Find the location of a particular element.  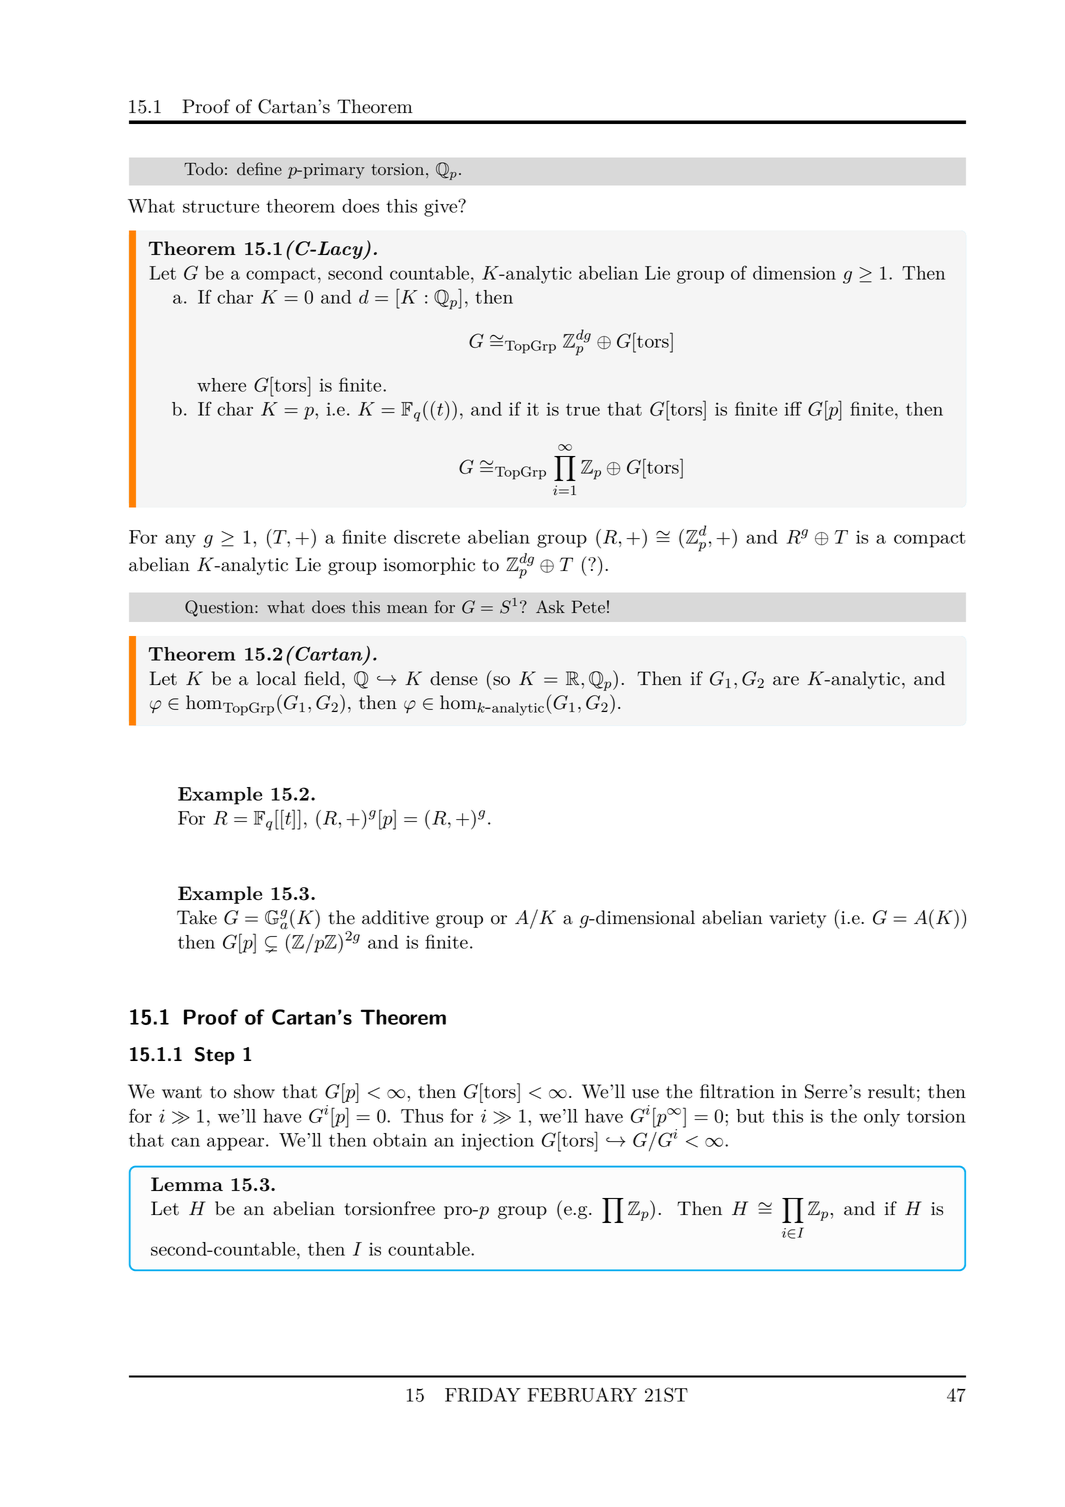

are is located at coordinates (786, 681).
